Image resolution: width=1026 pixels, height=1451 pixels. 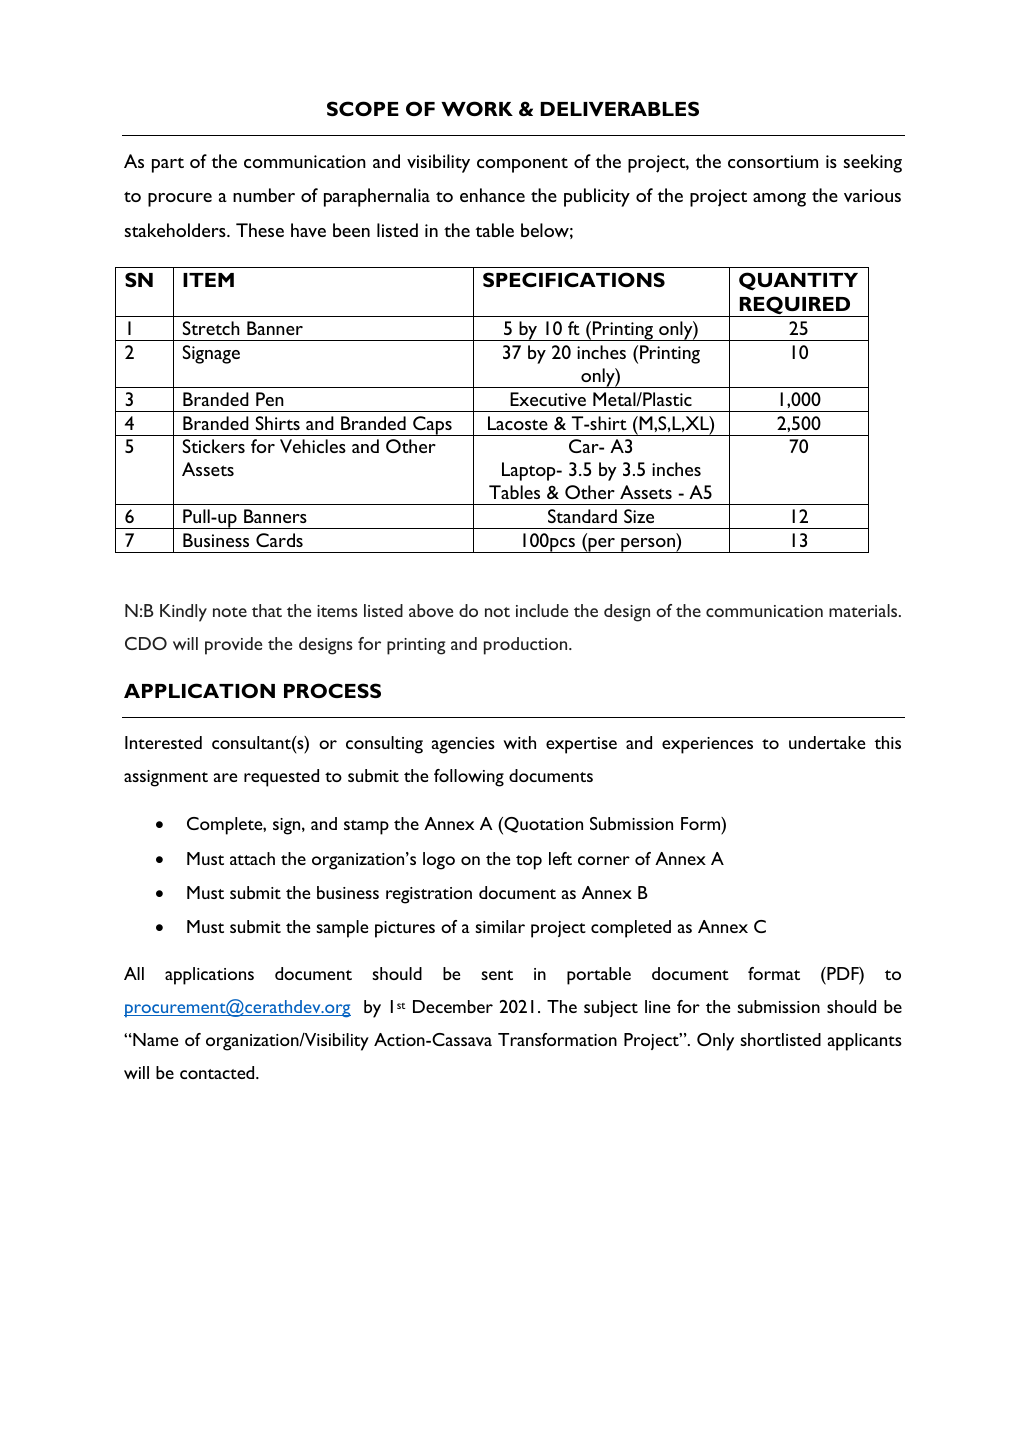 I want to click on December, so click(x=453, y=1006).
